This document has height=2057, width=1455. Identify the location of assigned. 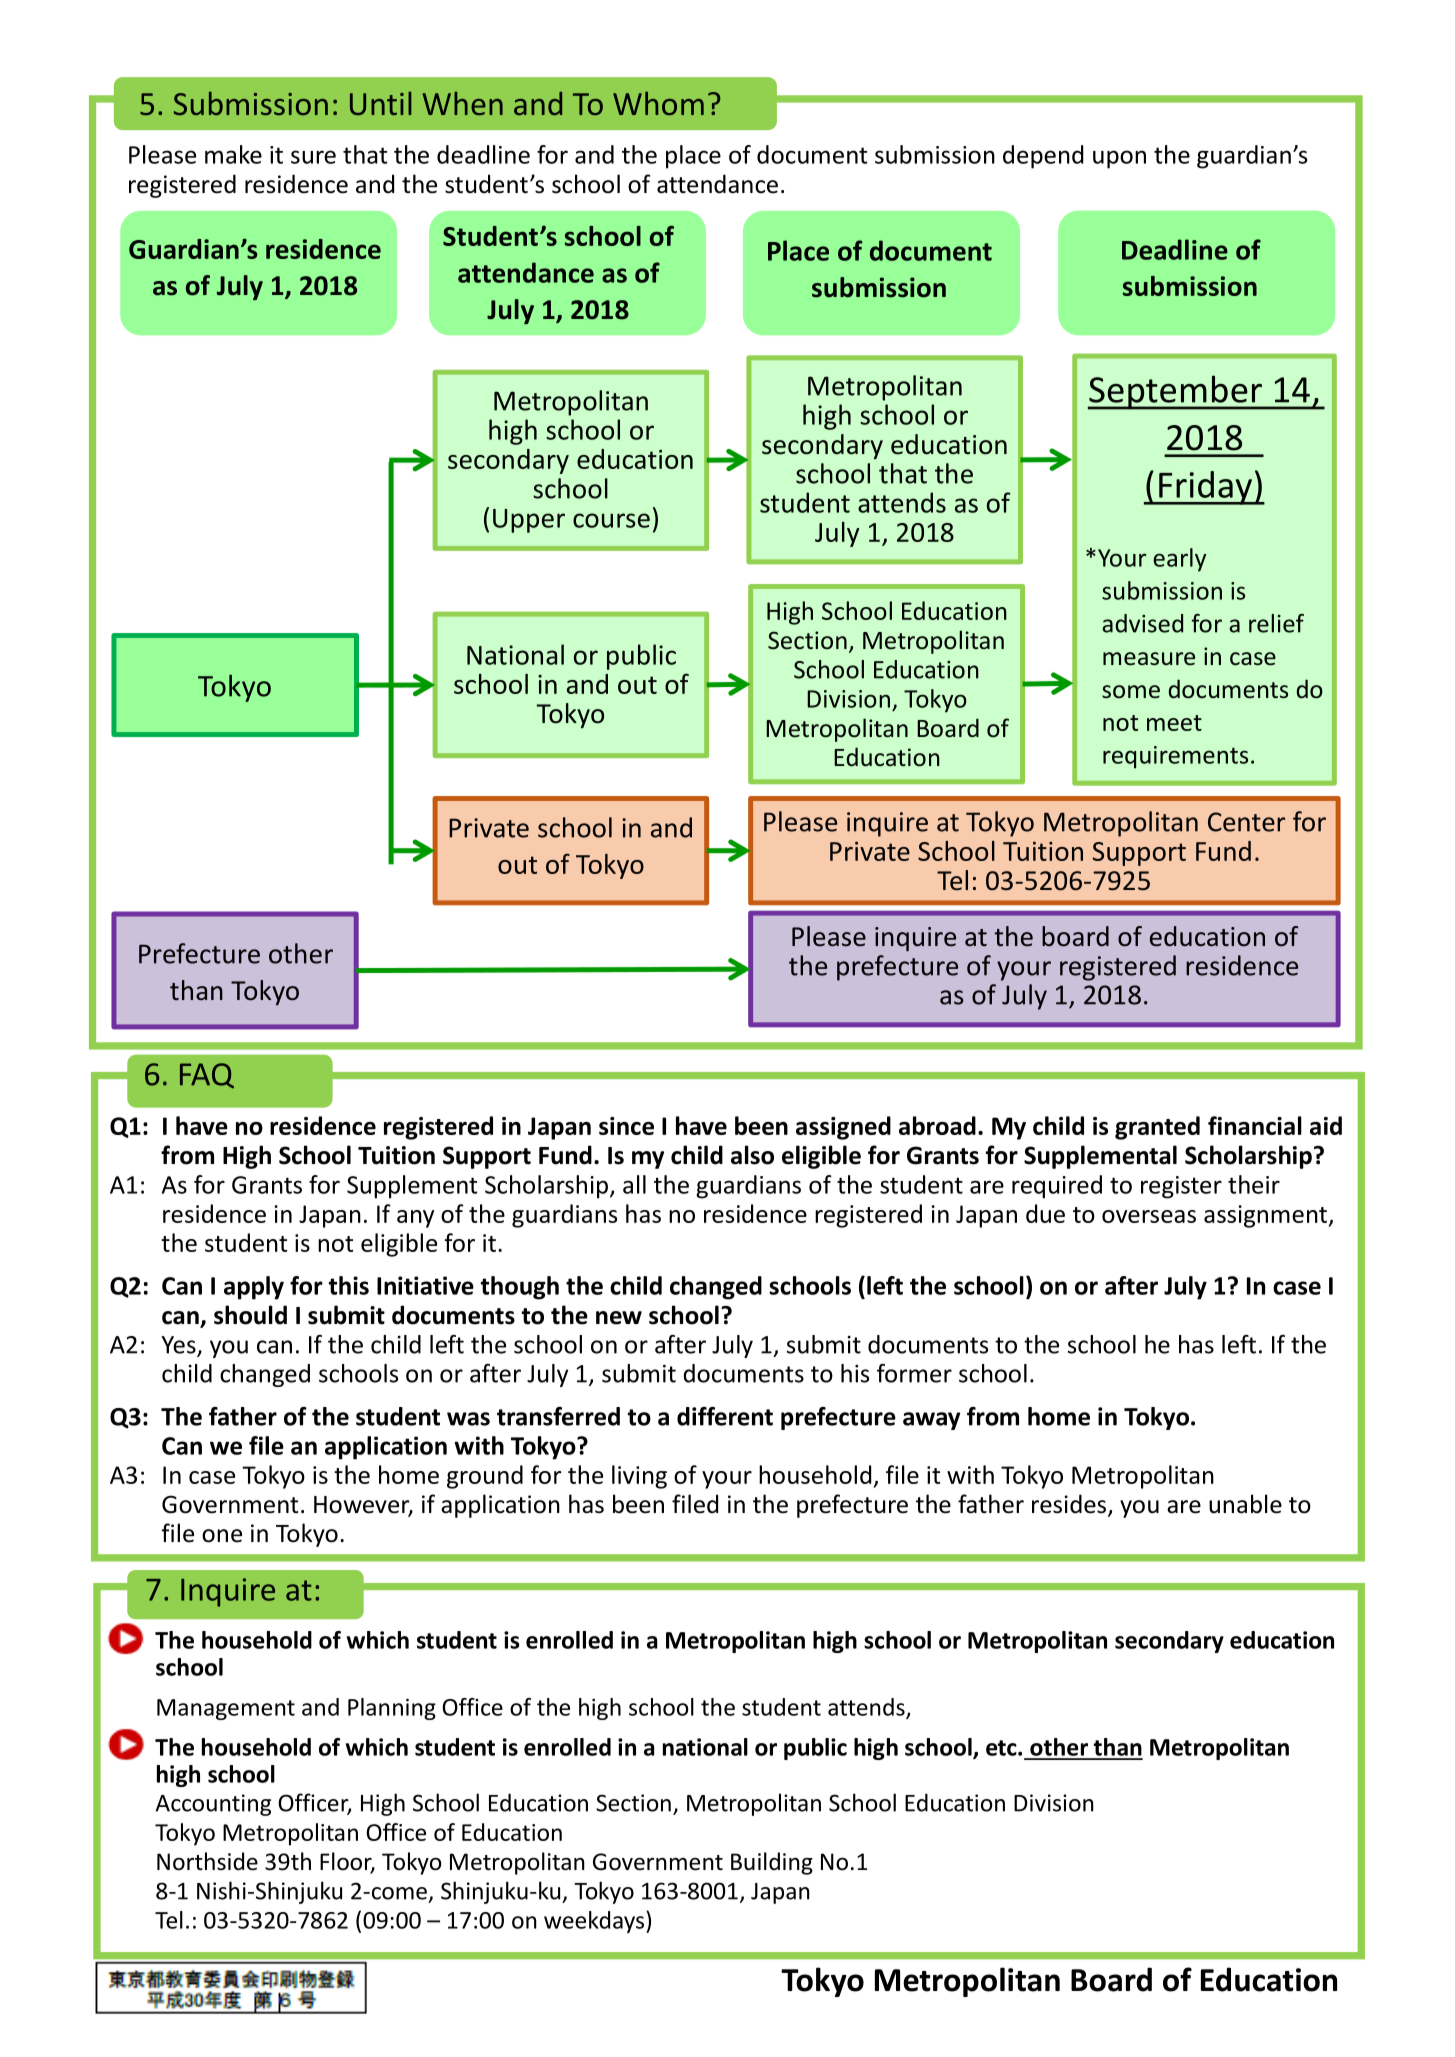
(843, 1128).
